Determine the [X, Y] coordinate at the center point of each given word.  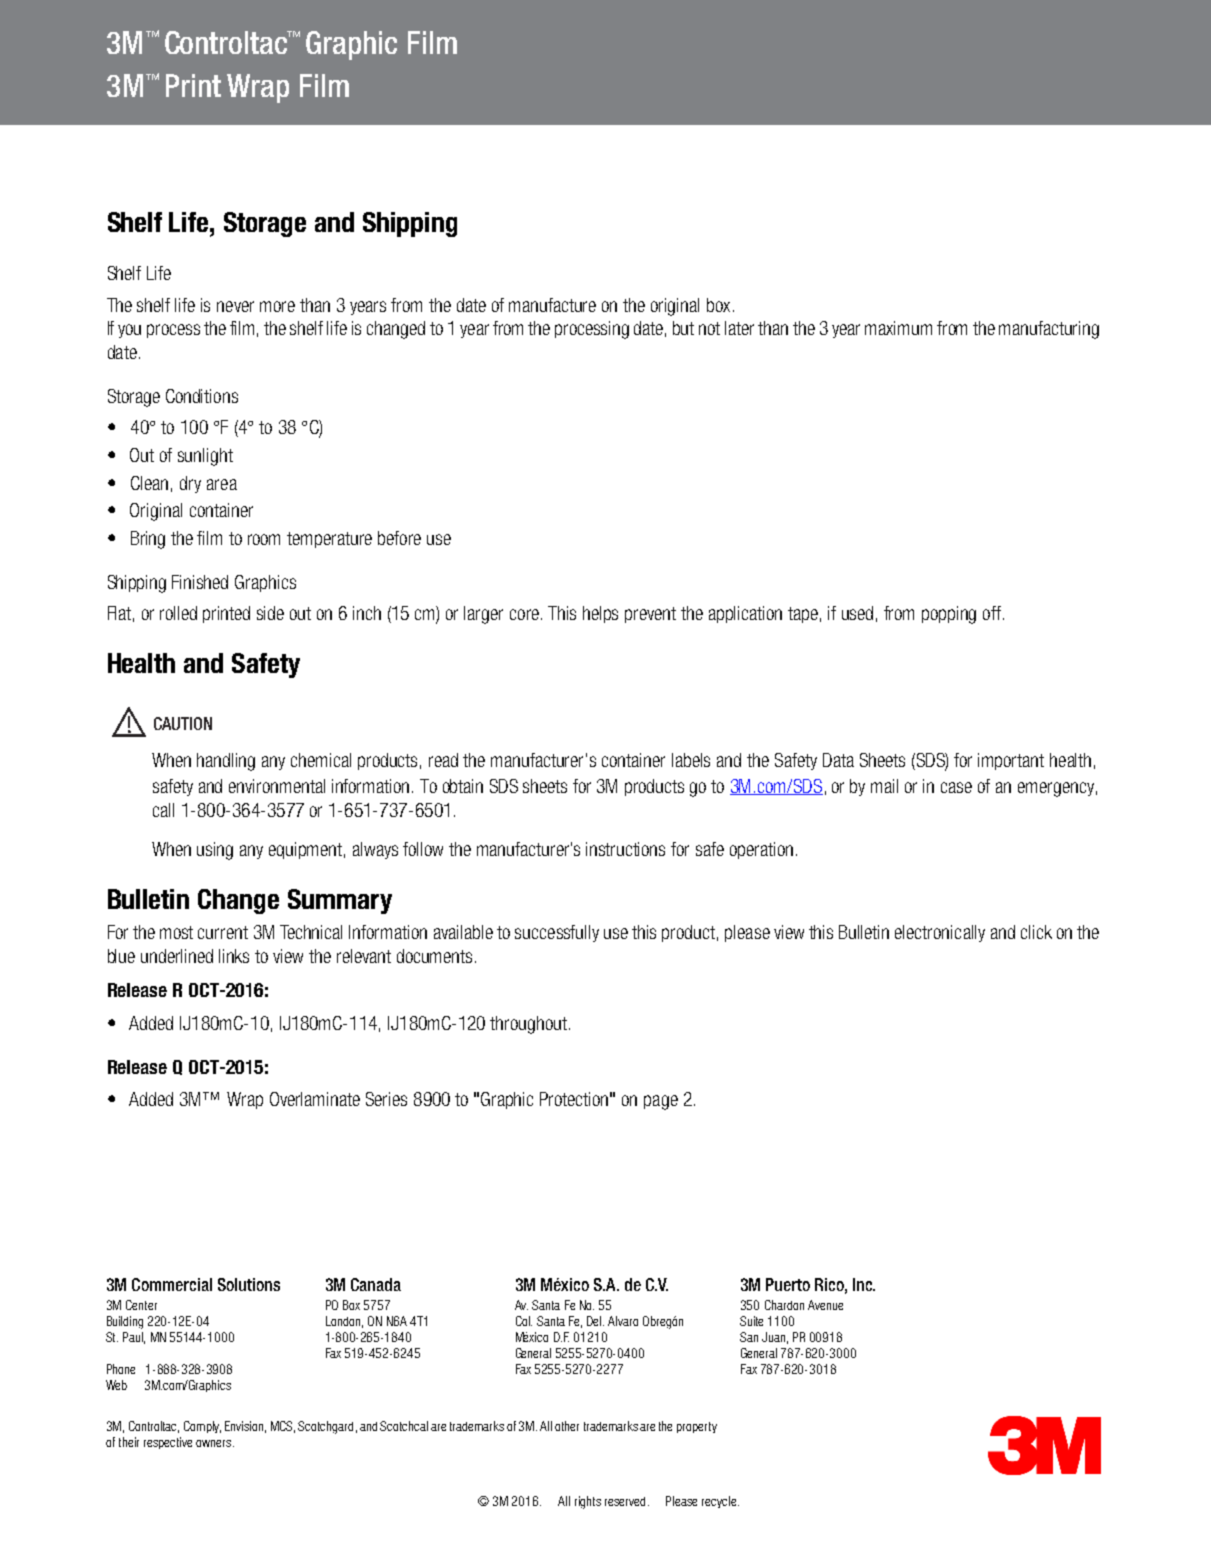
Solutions [249, 1284]
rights [588, 1502]
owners [215, 1443]
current [223, 932]
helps [600, 614]
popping [949, 615]
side [270, 613]
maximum [898, 328]
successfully [557, 933]
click [1036, 932]
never [235, 306]
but [683, 328]
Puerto [788, 1284]
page [661, 1102]
